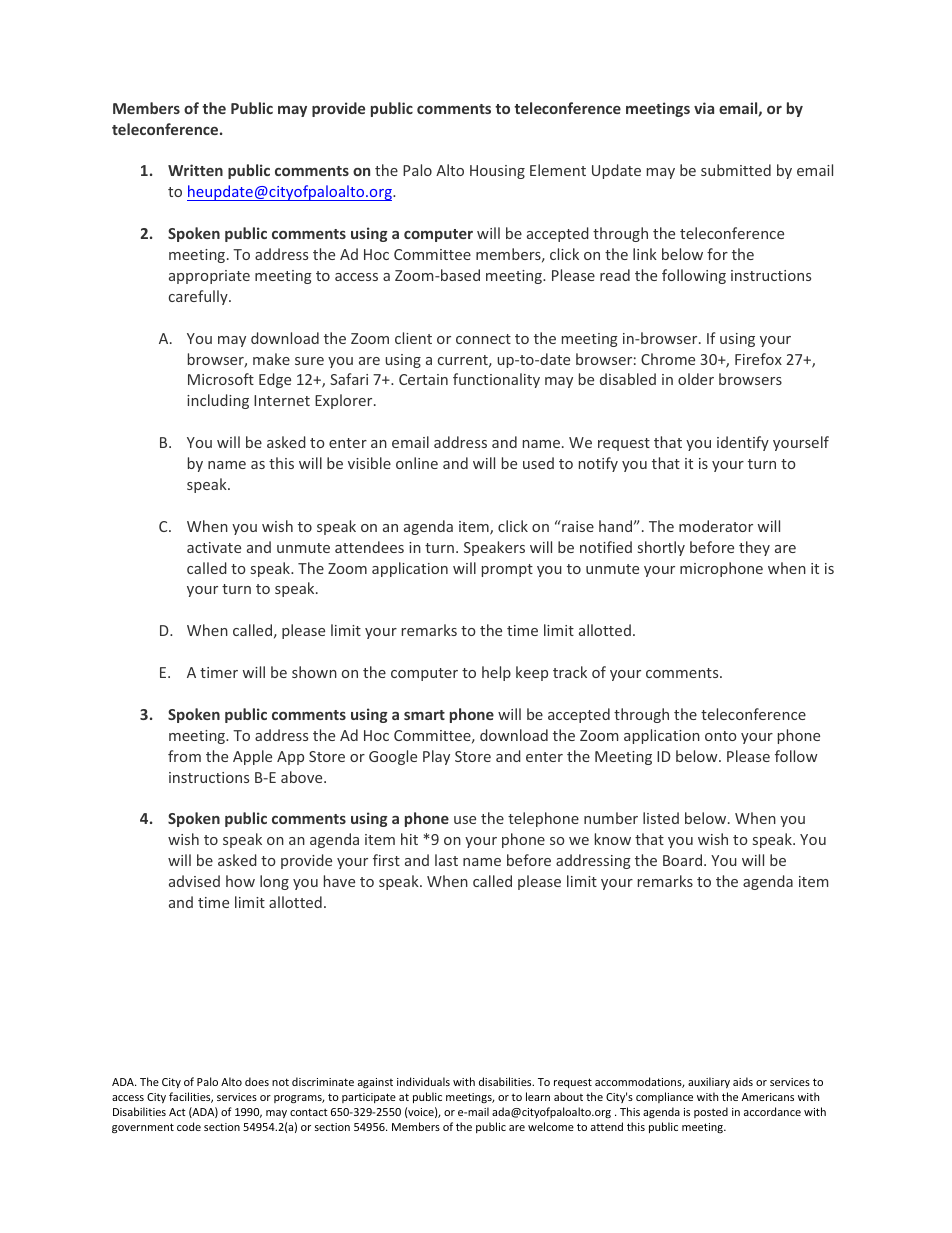 This screenshot has height=1233, width=952. What do you see at coordinates (257, 1081) in the screenshot?
I see `does` at bounding box center [257, 1081].
